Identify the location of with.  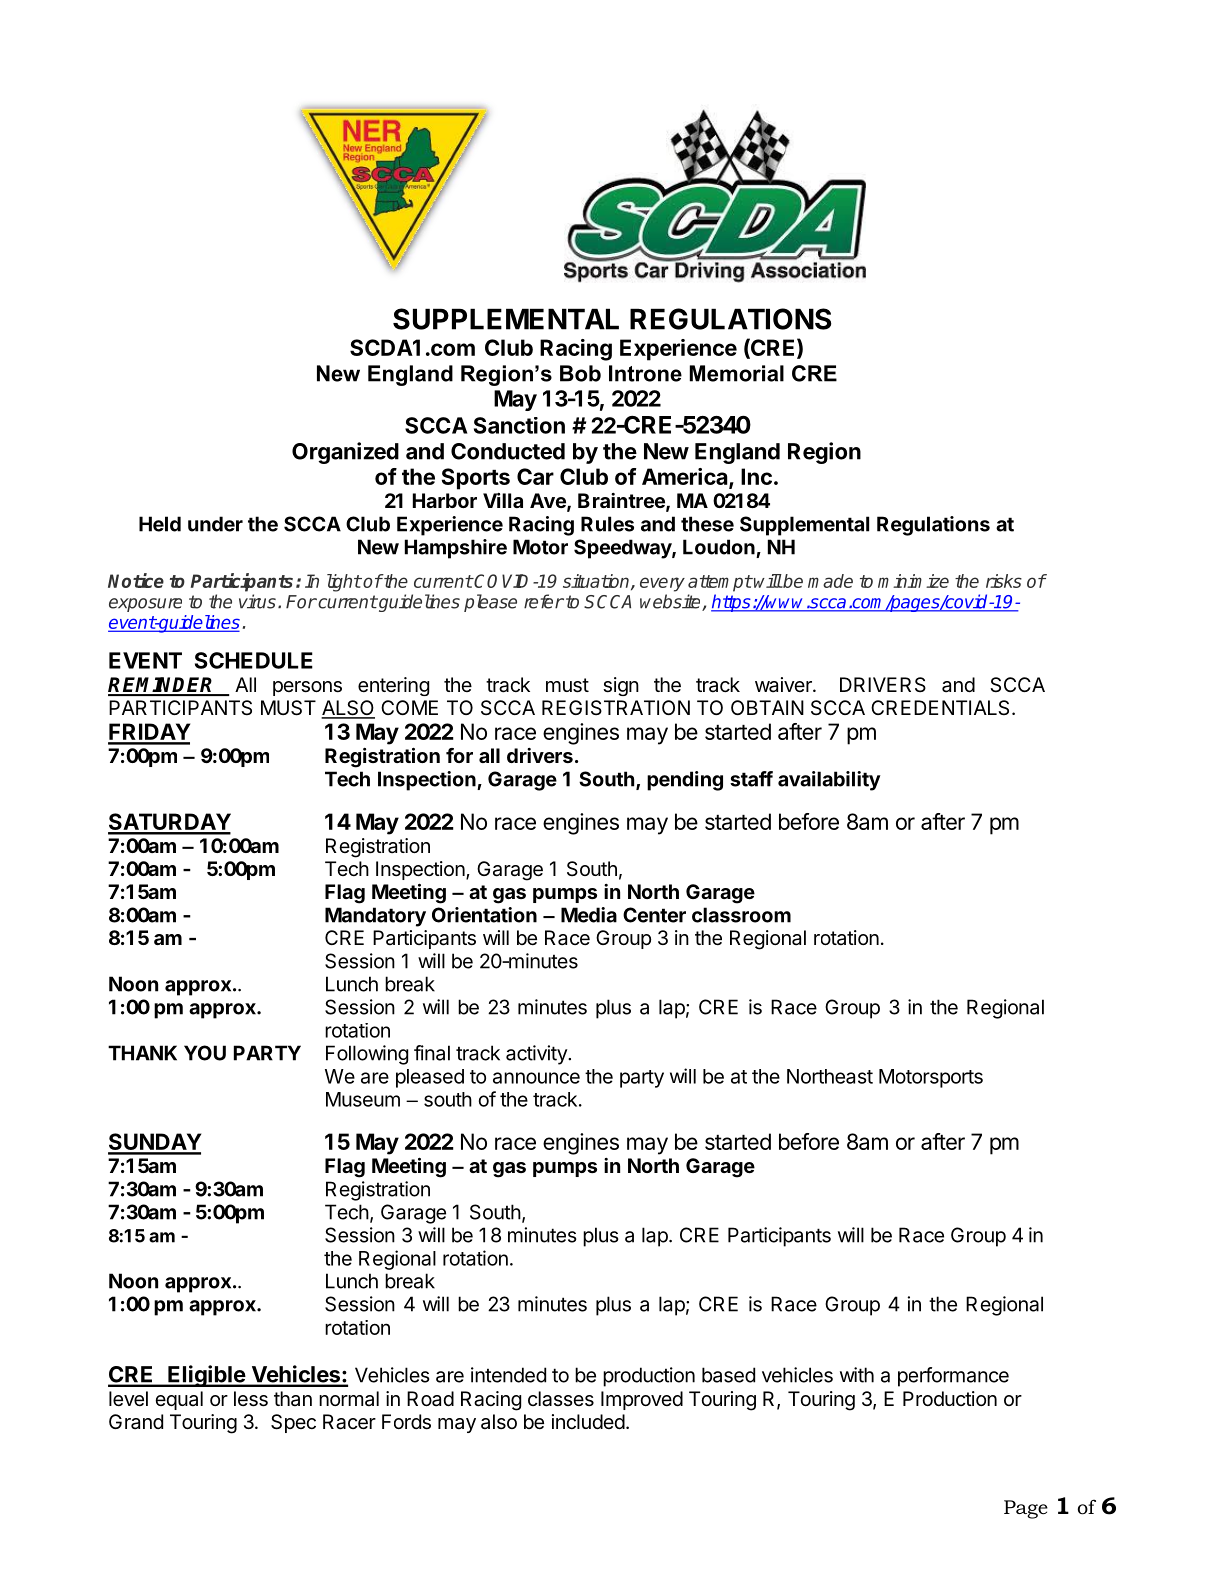
(857, 1375).
